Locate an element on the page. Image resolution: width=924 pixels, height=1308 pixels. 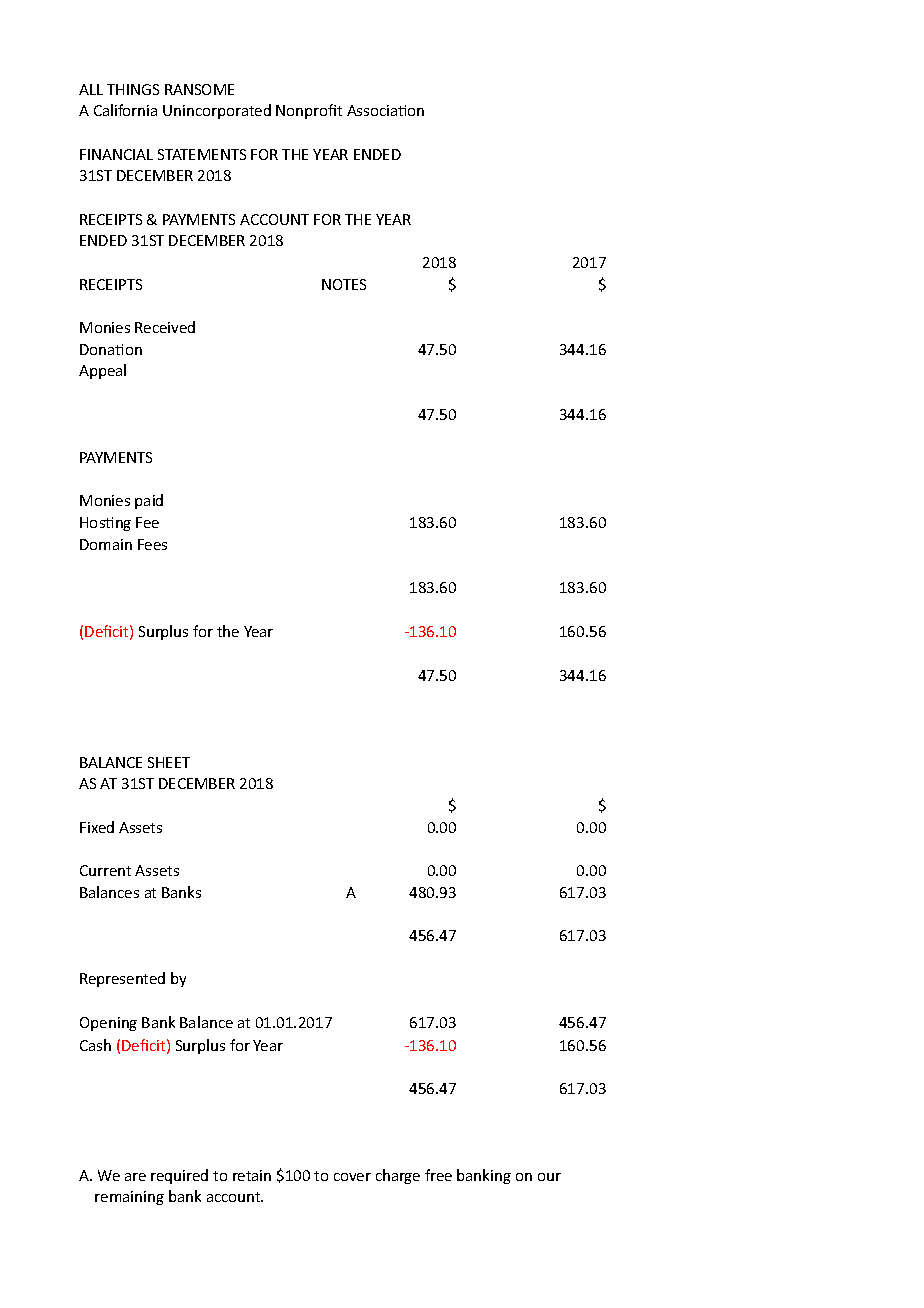
Received is located at coordinates (165, 327).
